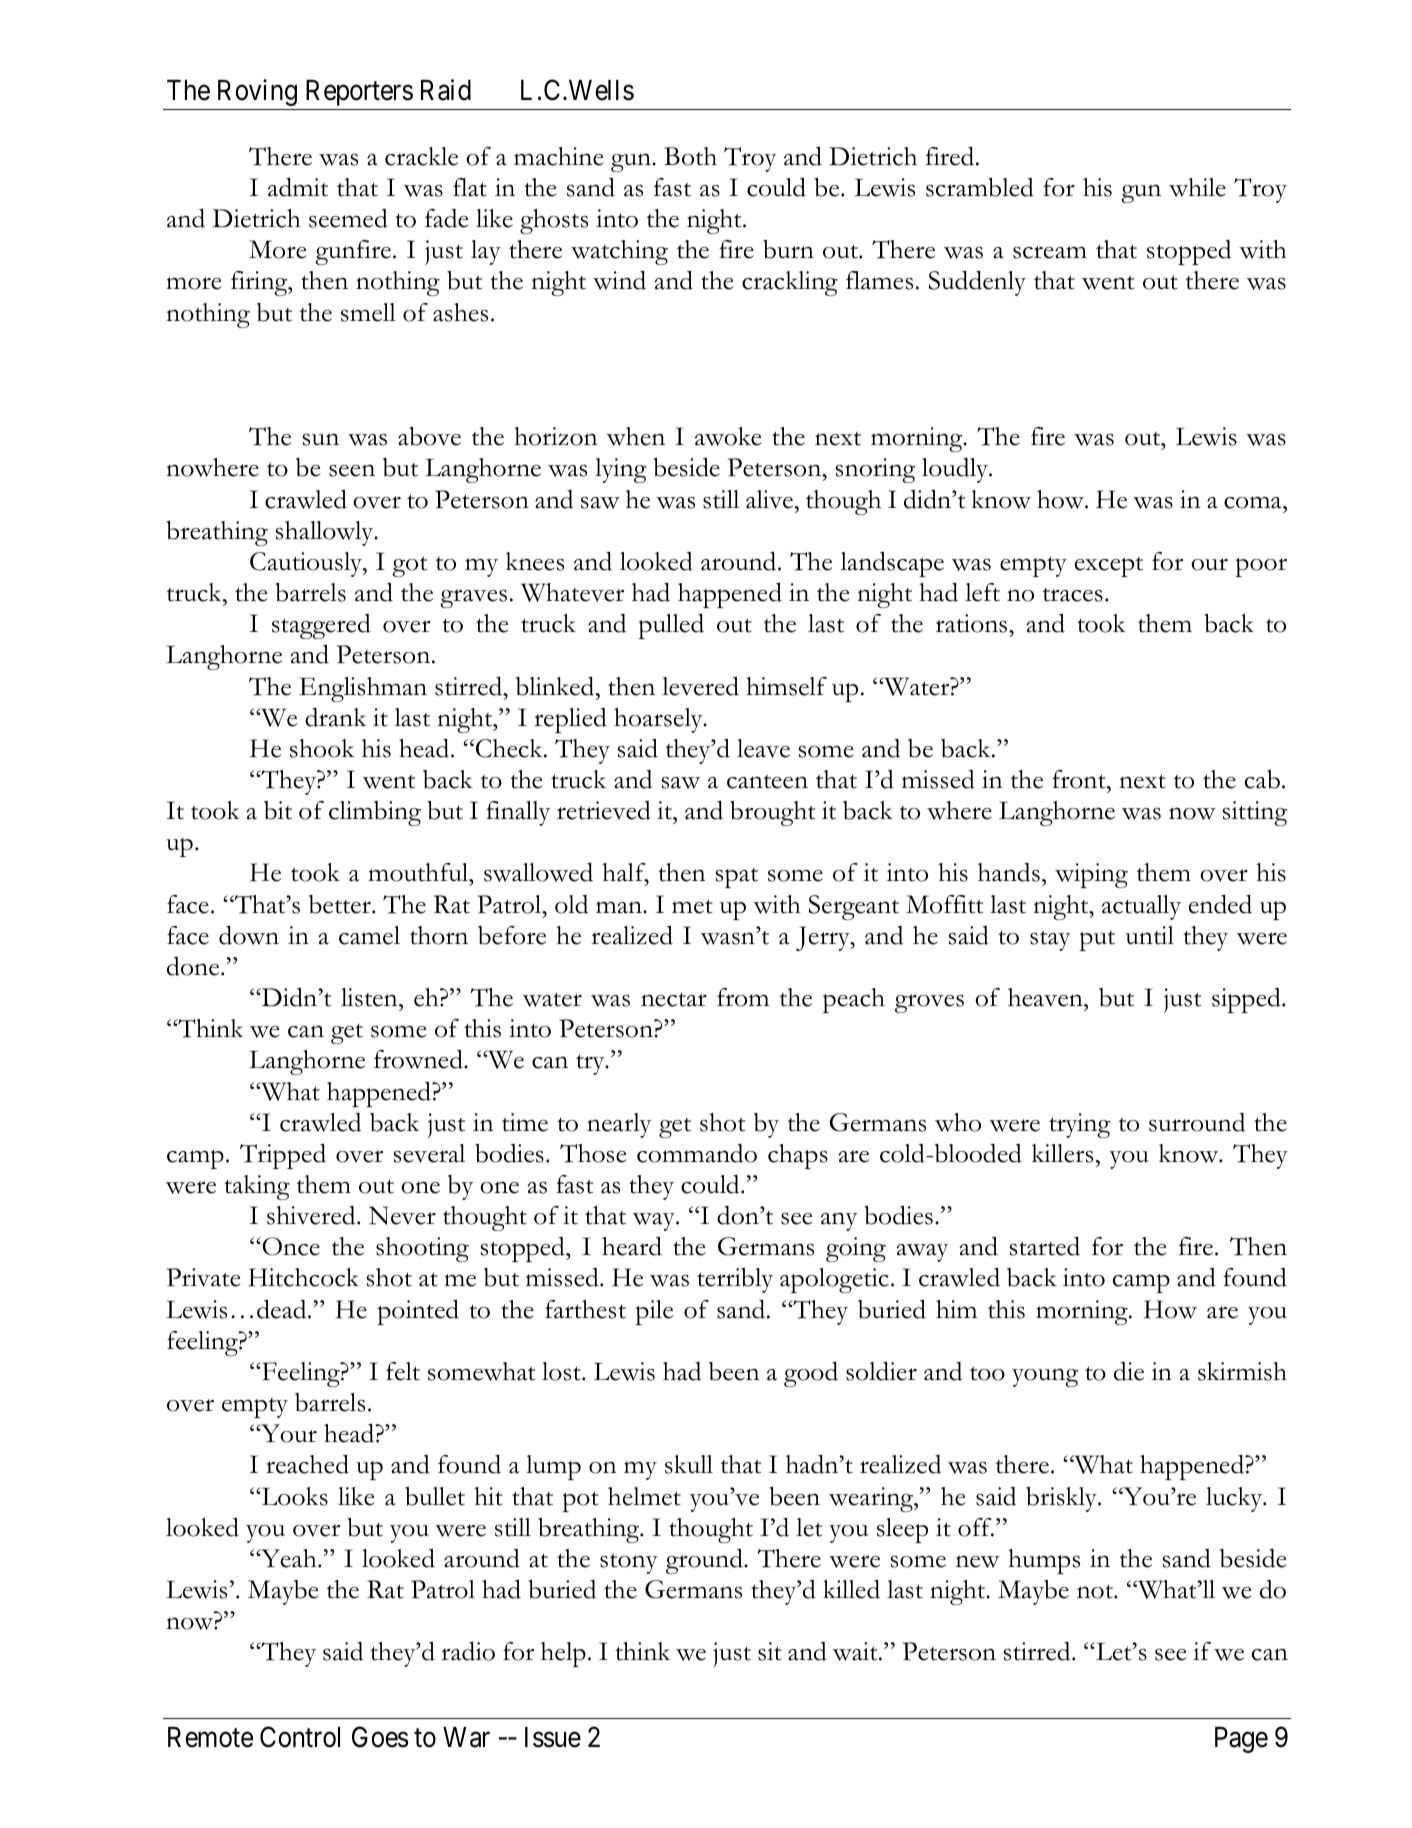 This screenshot has height=1828, width=1412. I want to click on front, so click(1080, 779).
